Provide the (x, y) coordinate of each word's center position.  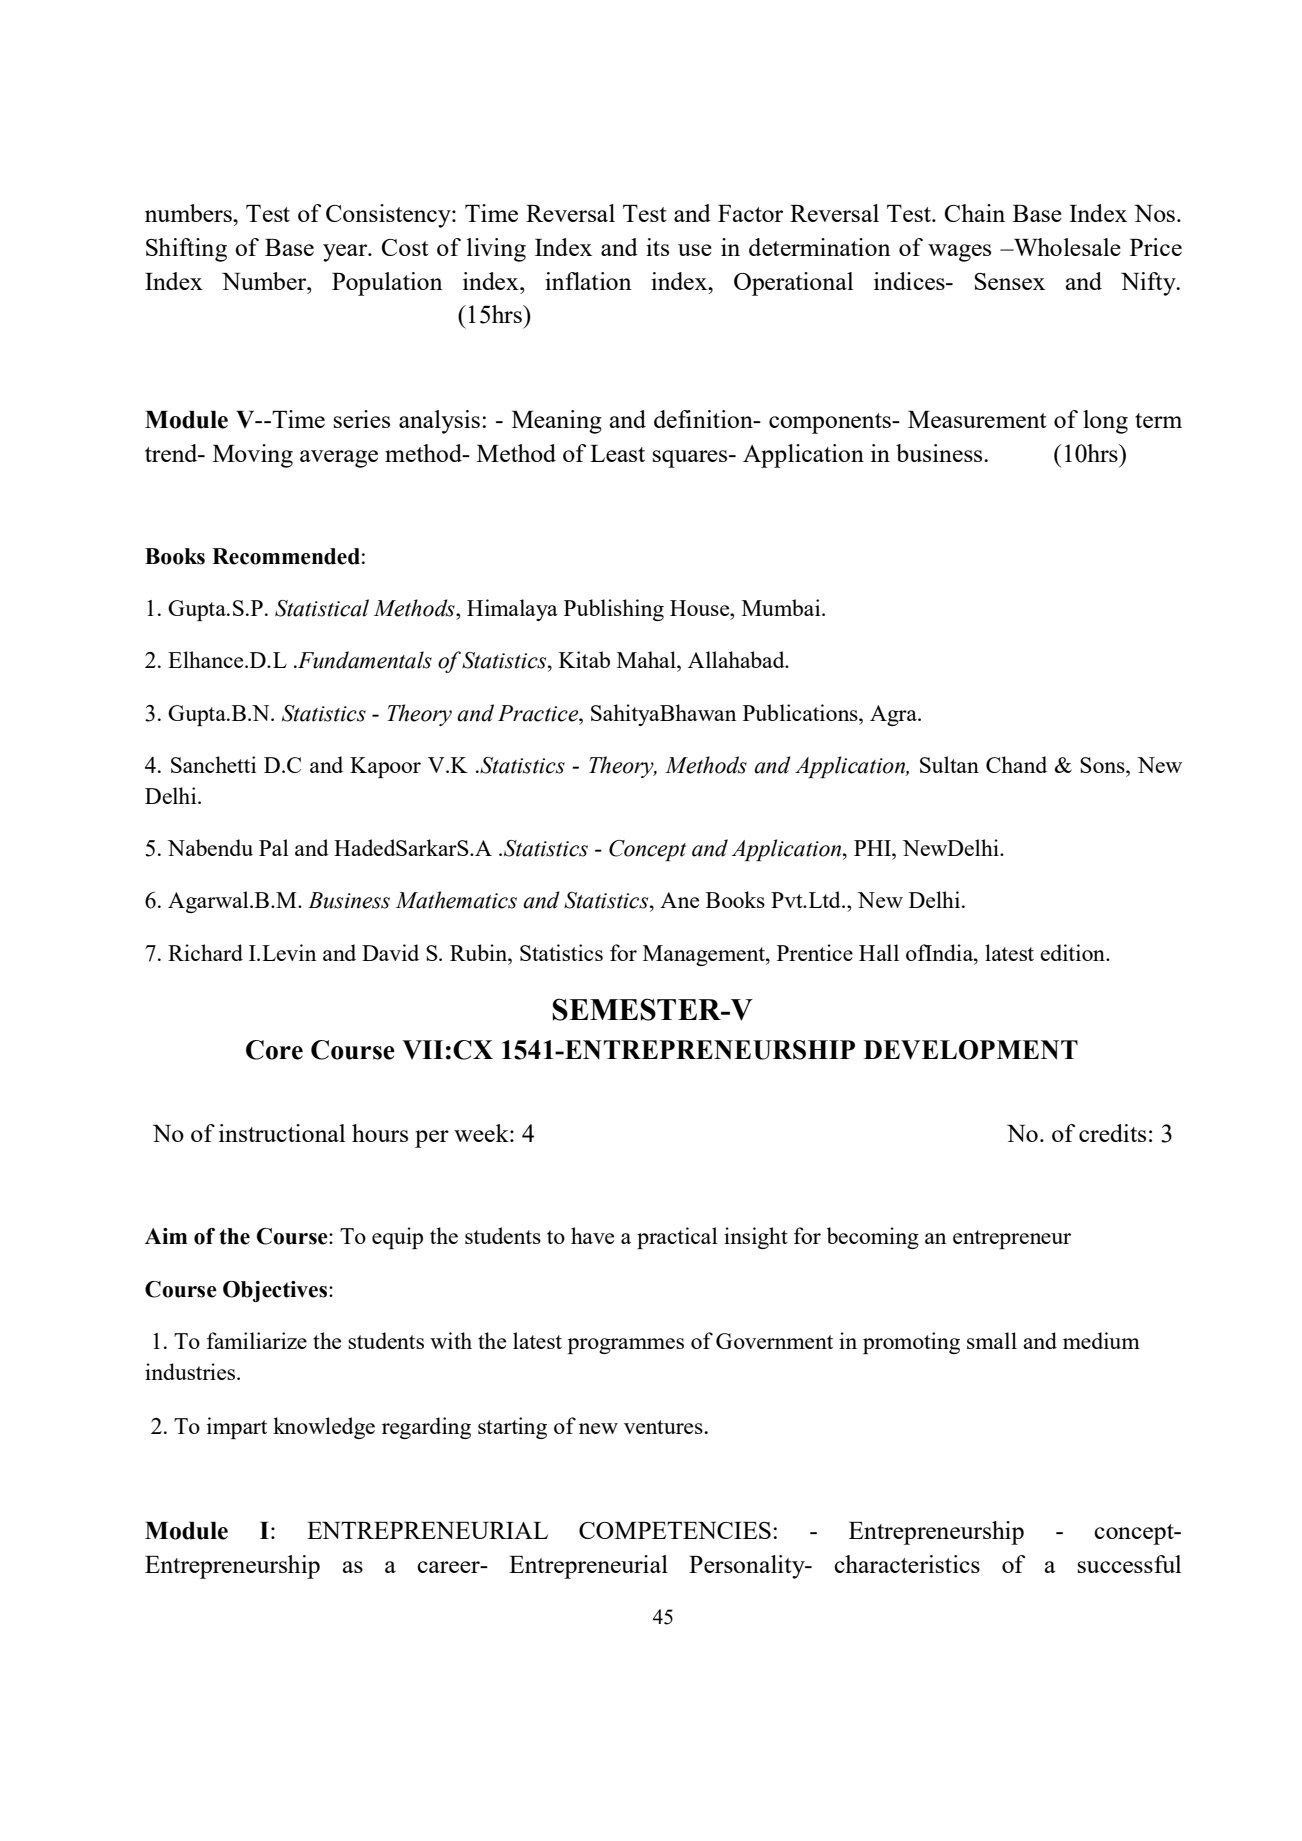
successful (1129, 1564)
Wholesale (1066, 247)
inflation (588, 281)
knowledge (324, 1428)
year (346, 253)
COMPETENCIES (675, 1530)
